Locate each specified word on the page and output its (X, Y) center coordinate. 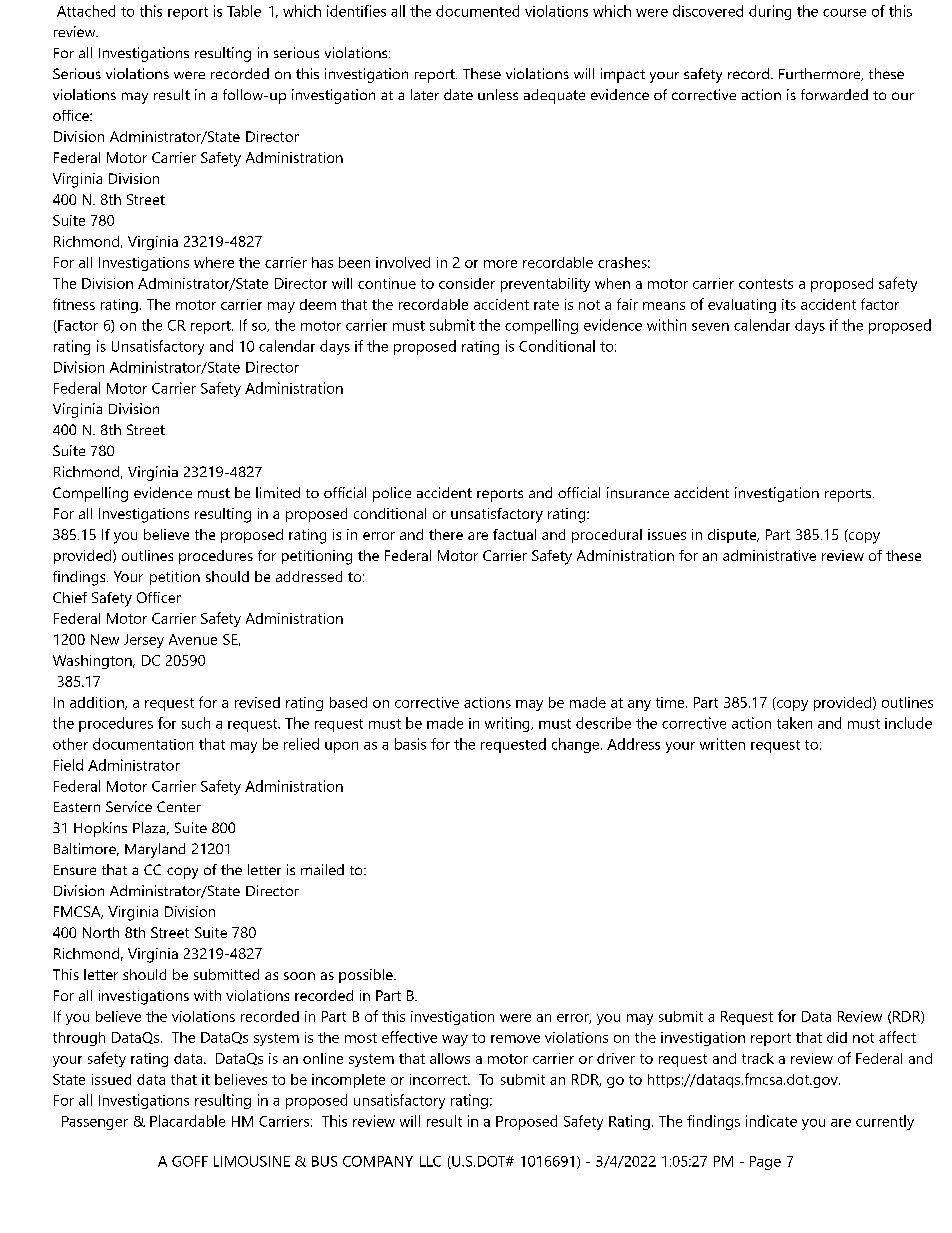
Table (244, 11)
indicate (771, 1121)
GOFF (190, 1161)
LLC (430, 1161)
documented (477, 11)
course (844, 13)
